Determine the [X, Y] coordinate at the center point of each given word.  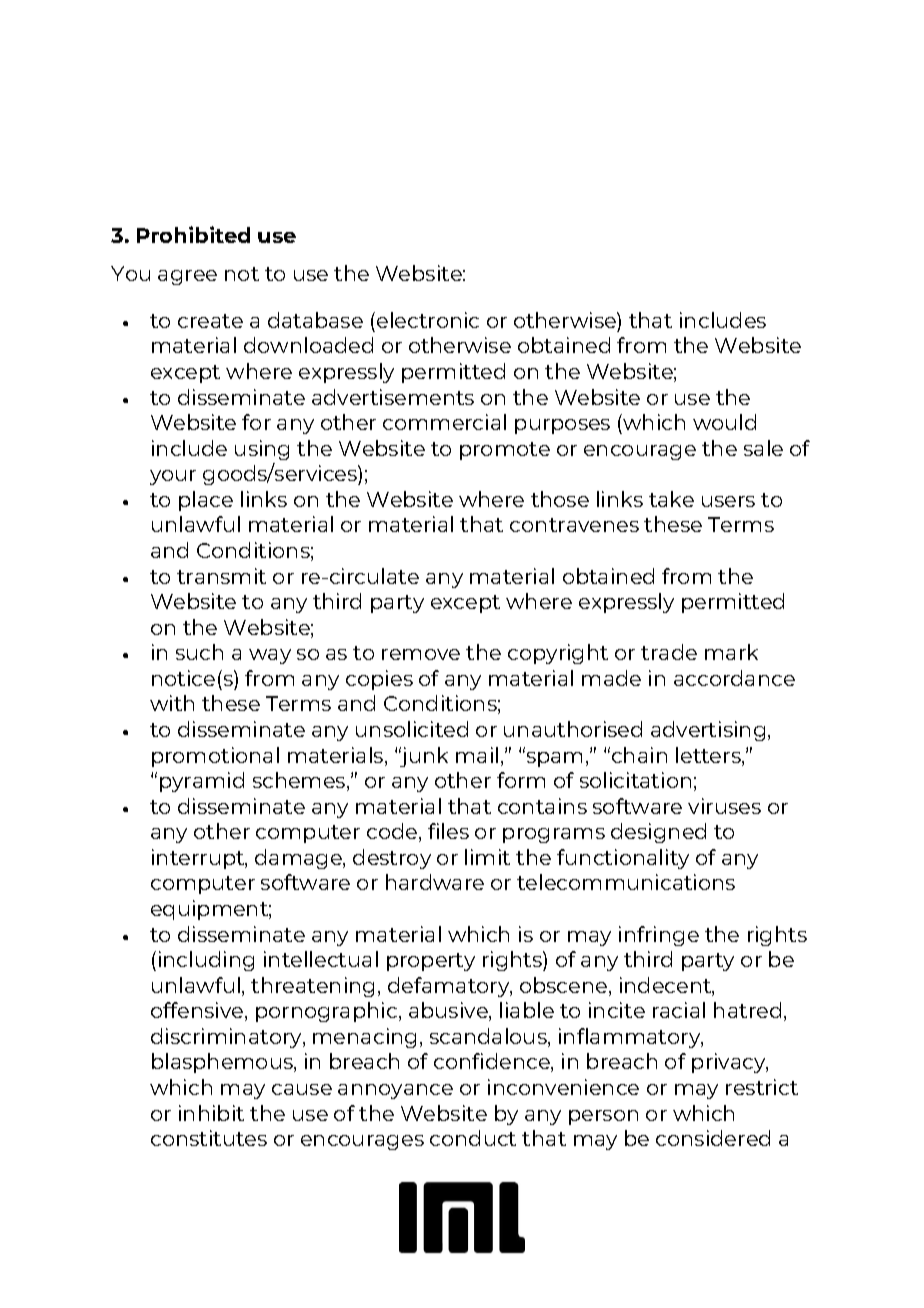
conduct [473, 1138]
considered [713, 1138]
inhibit [211, 1113]
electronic [428, 320]
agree [187, 277]
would [724, 422]
